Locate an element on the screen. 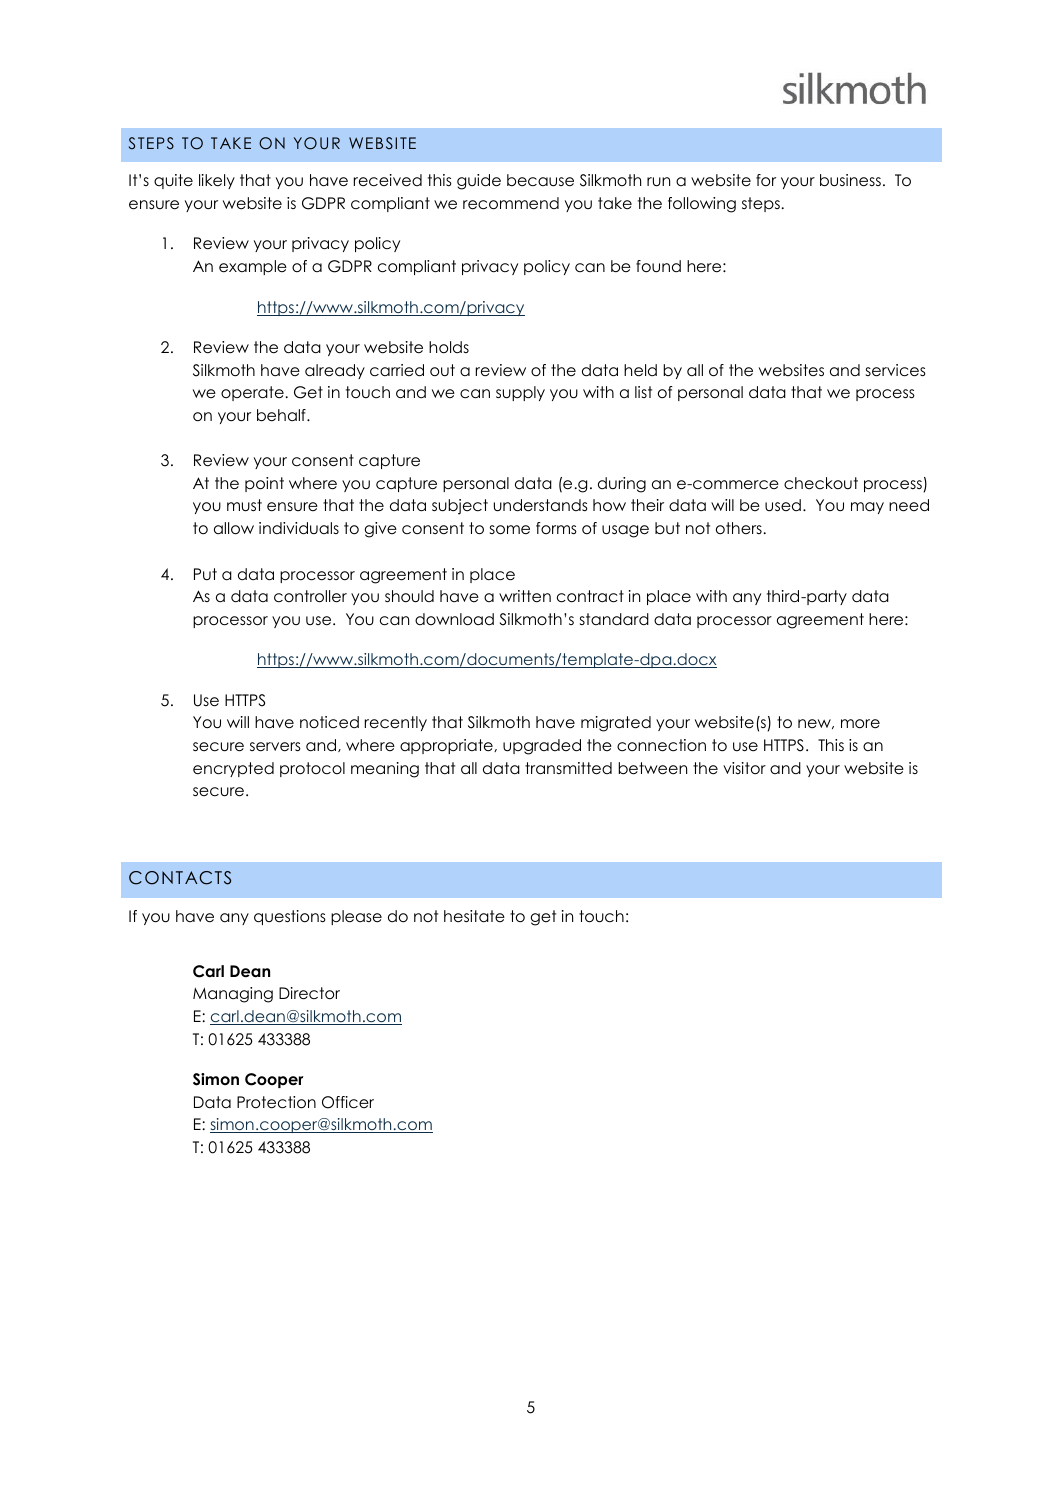 The height and width of the screenshot is (1502, 1062). recommend is located at coordinates (511, 203).
